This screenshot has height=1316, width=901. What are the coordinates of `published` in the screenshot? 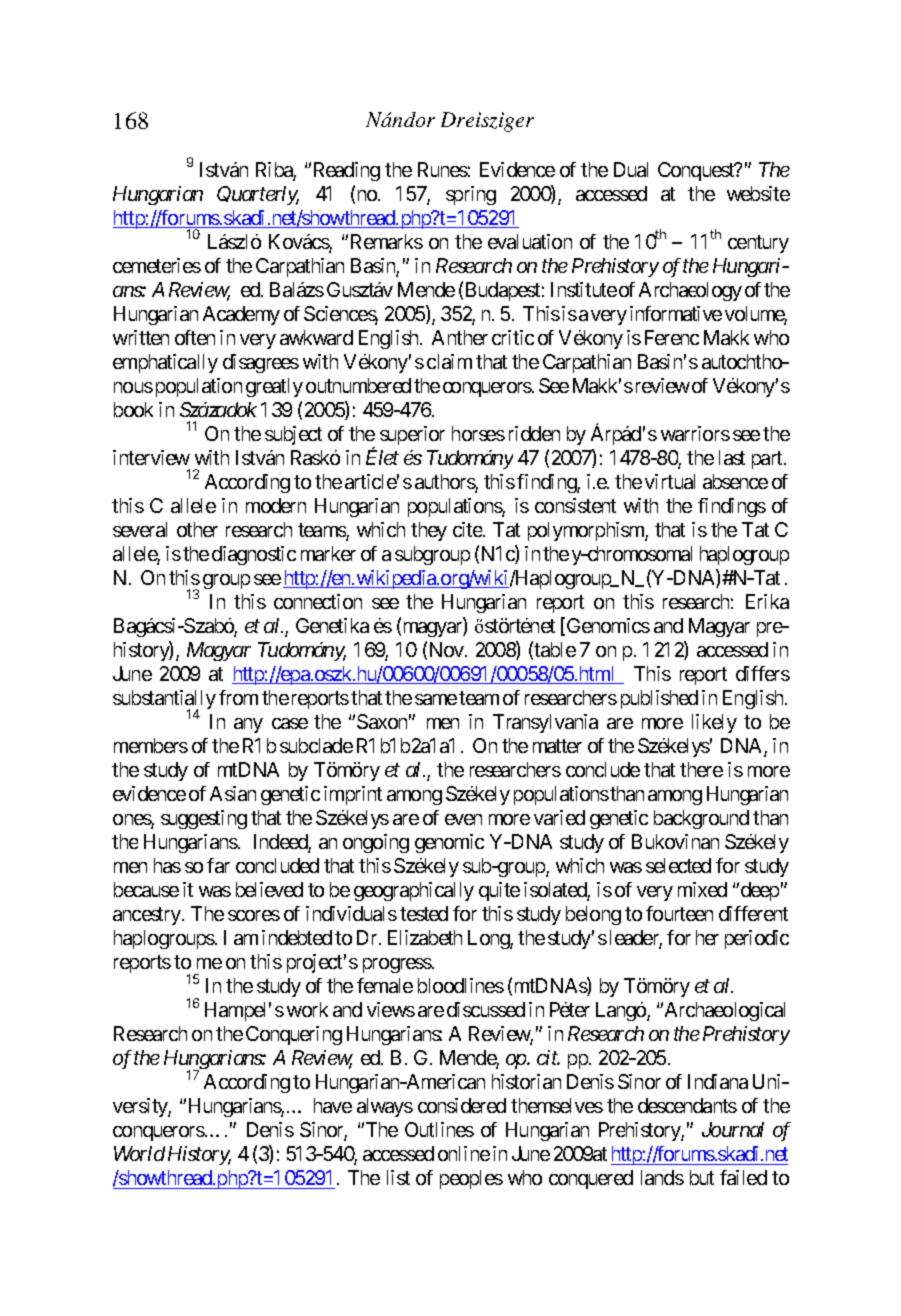 It's located at (659, 699).
